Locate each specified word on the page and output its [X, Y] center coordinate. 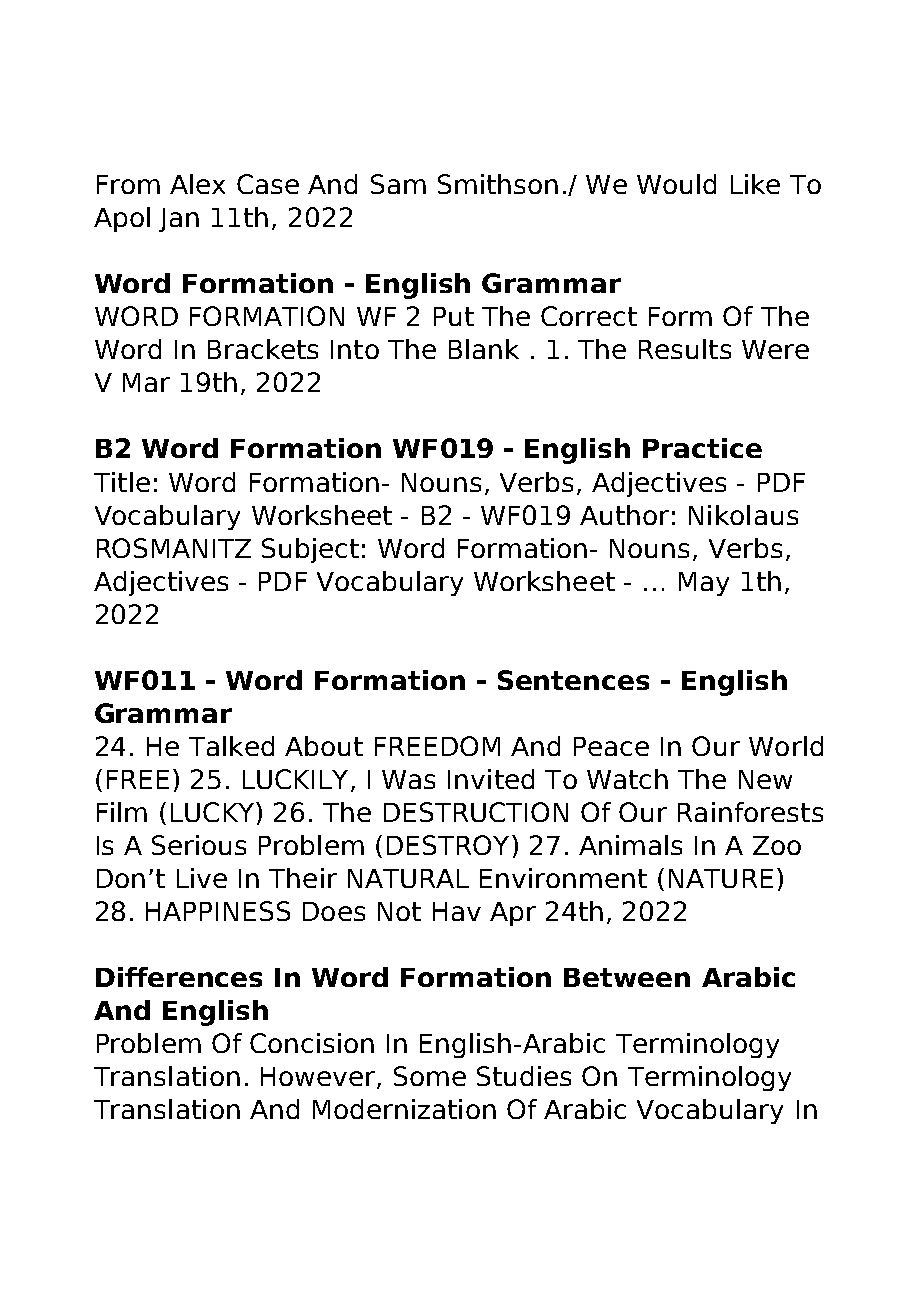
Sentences [573, 680]
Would [676, 184]
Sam [398, 184]
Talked [231, 746]
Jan [179, 220]
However [319, 1078]
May [704, 584]
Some [430, 1076]
